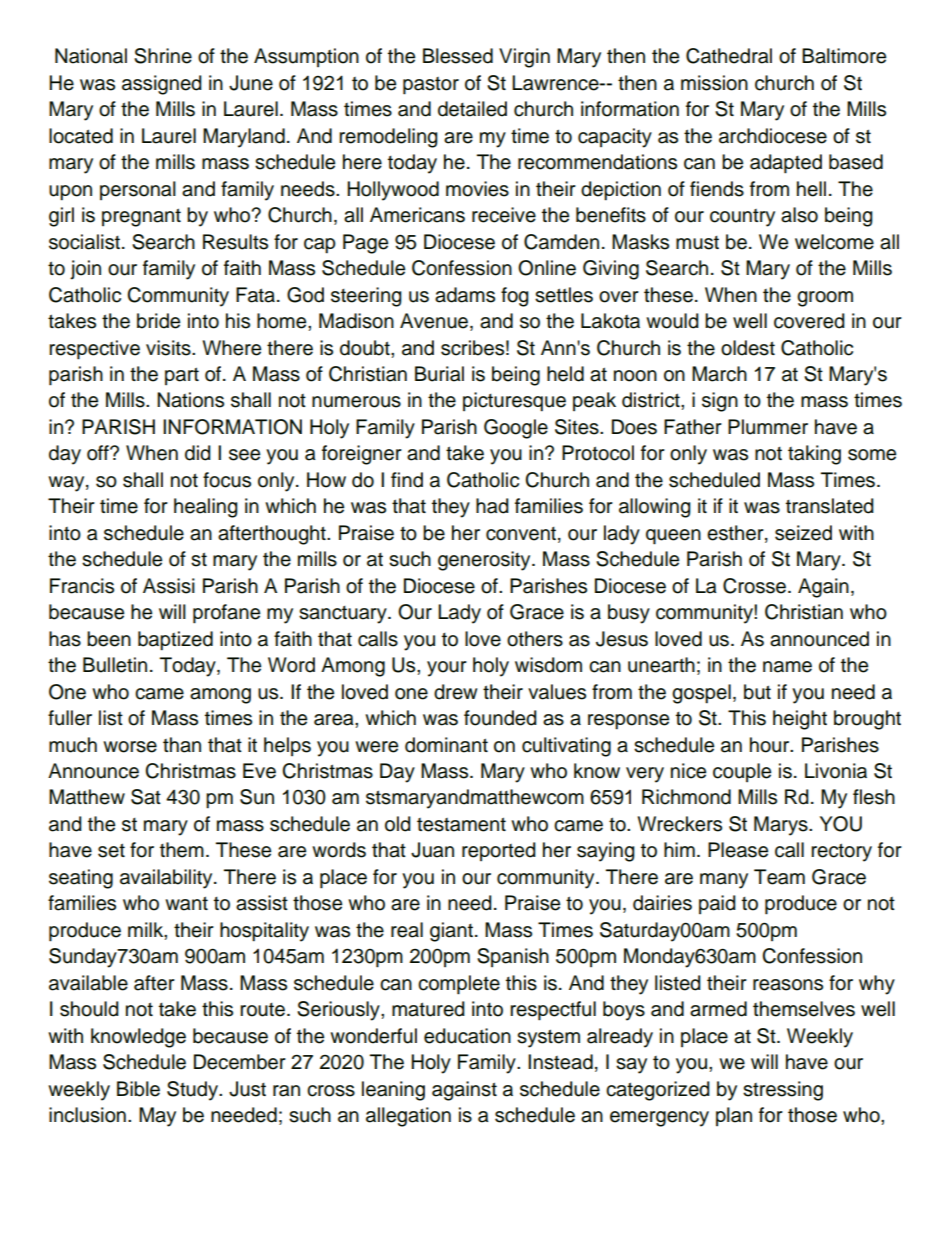 The width and height of the page is (952, 1233). I want to click on detailed, so click(472, 109).
